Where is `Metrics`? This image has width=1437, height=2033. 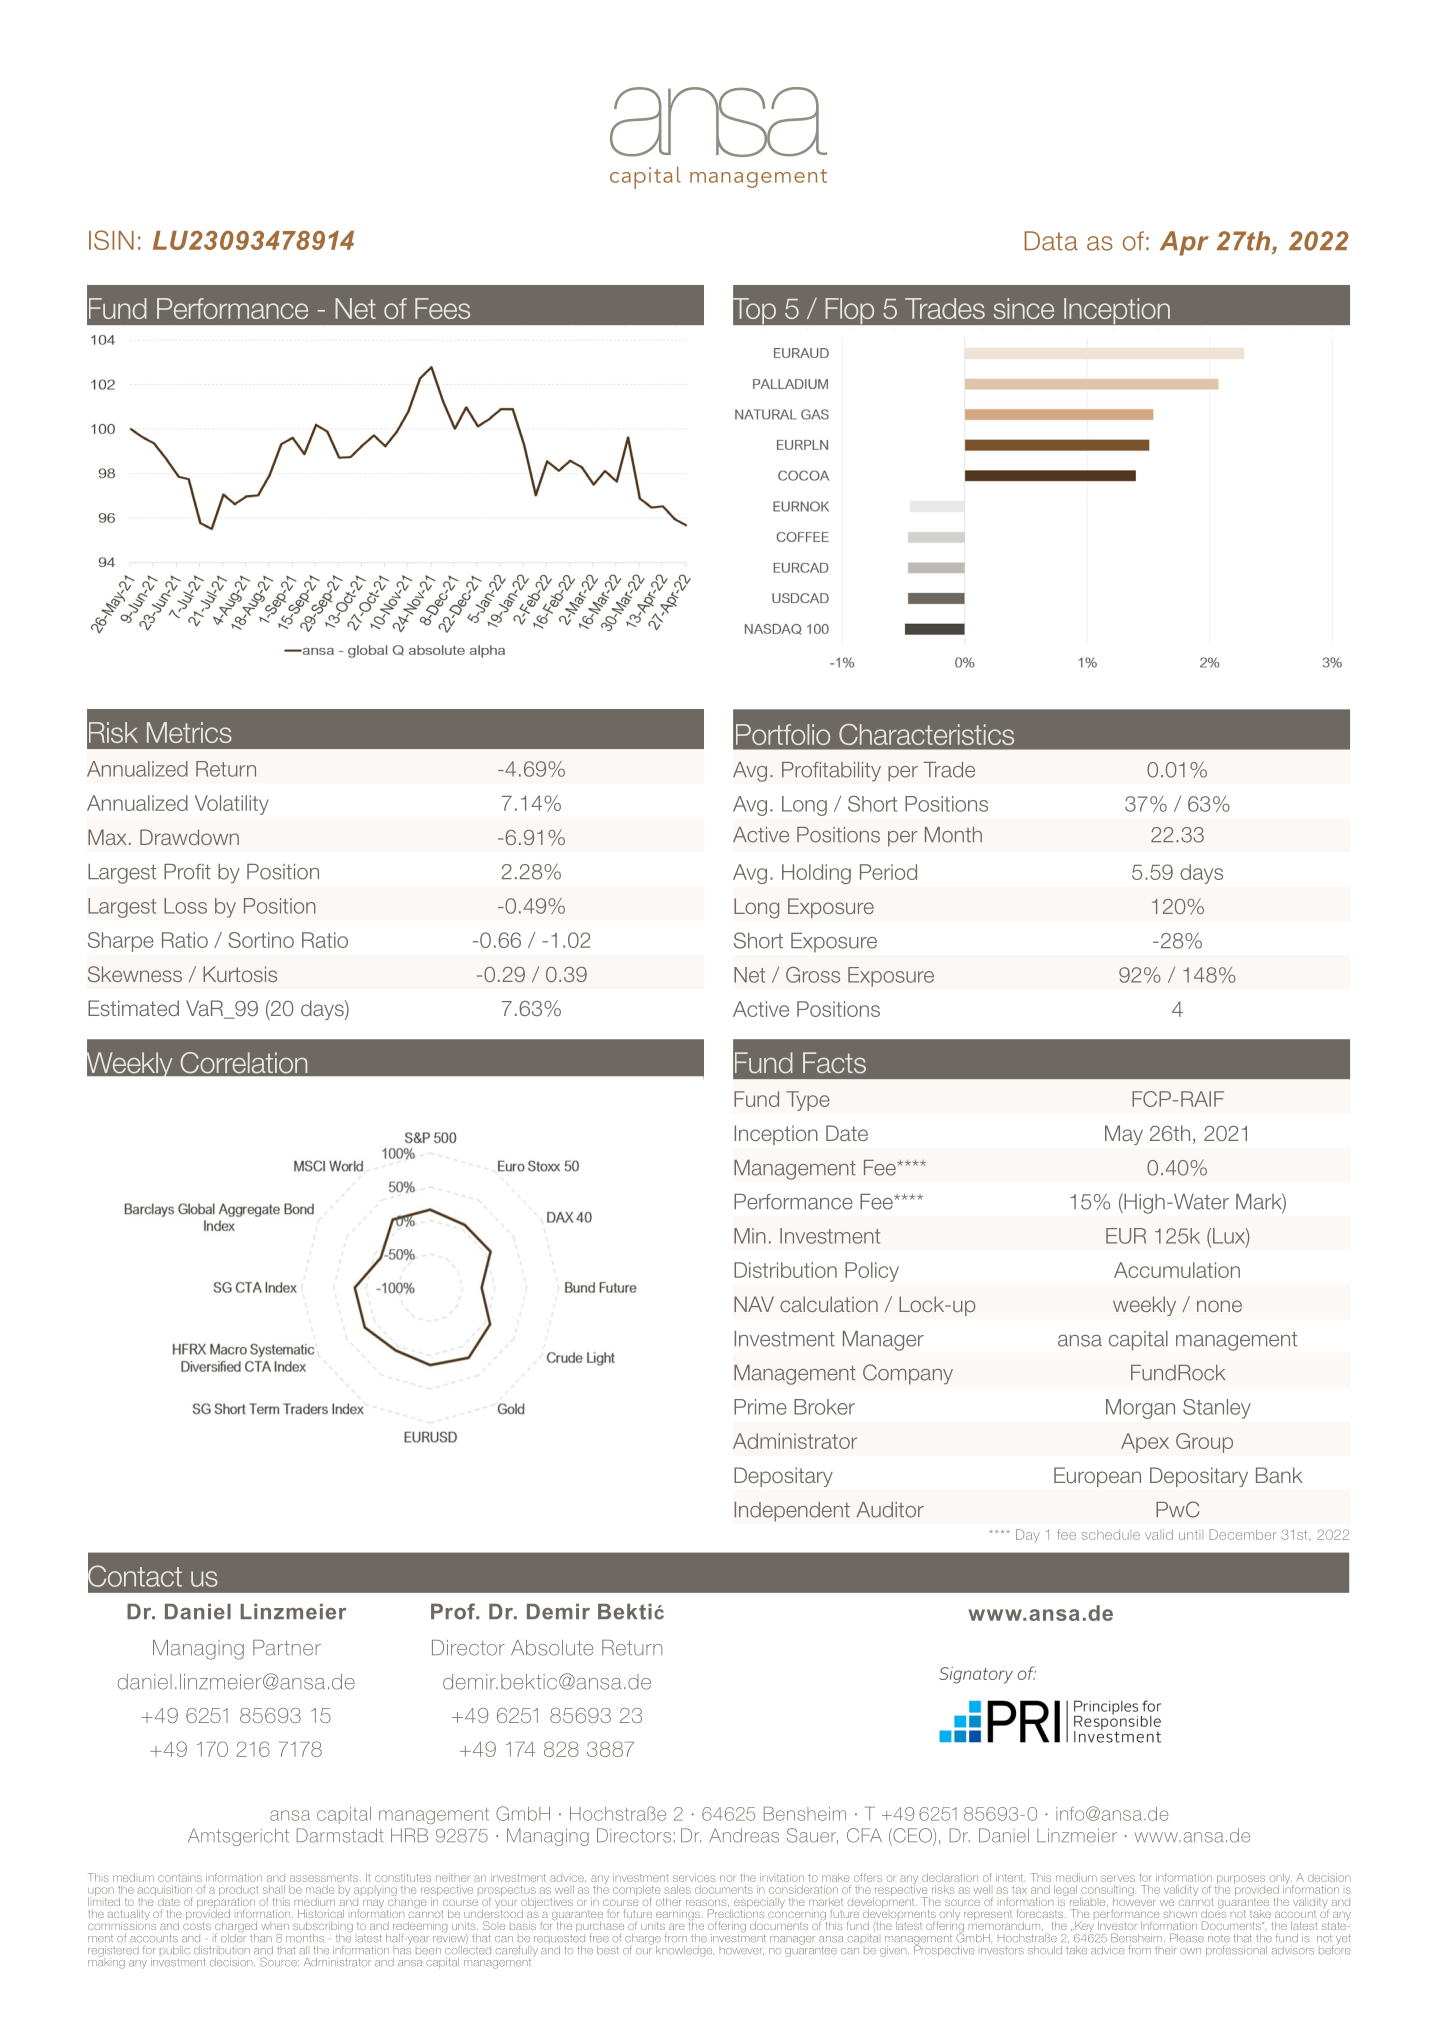
Metrics is located at coordinates (189, 732).
